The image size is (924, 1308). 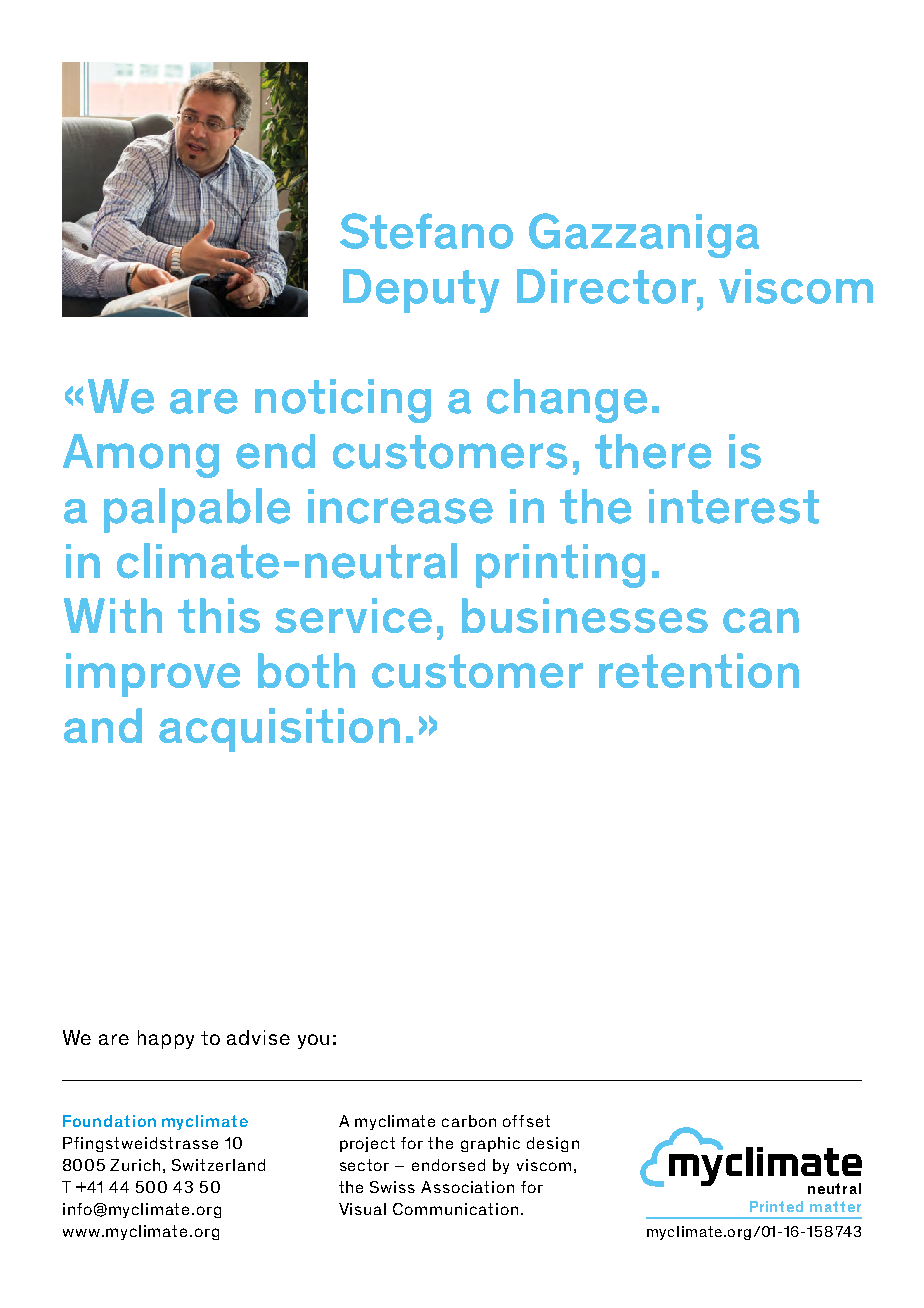 I want to click on retention, so click(x=699, y=670).
